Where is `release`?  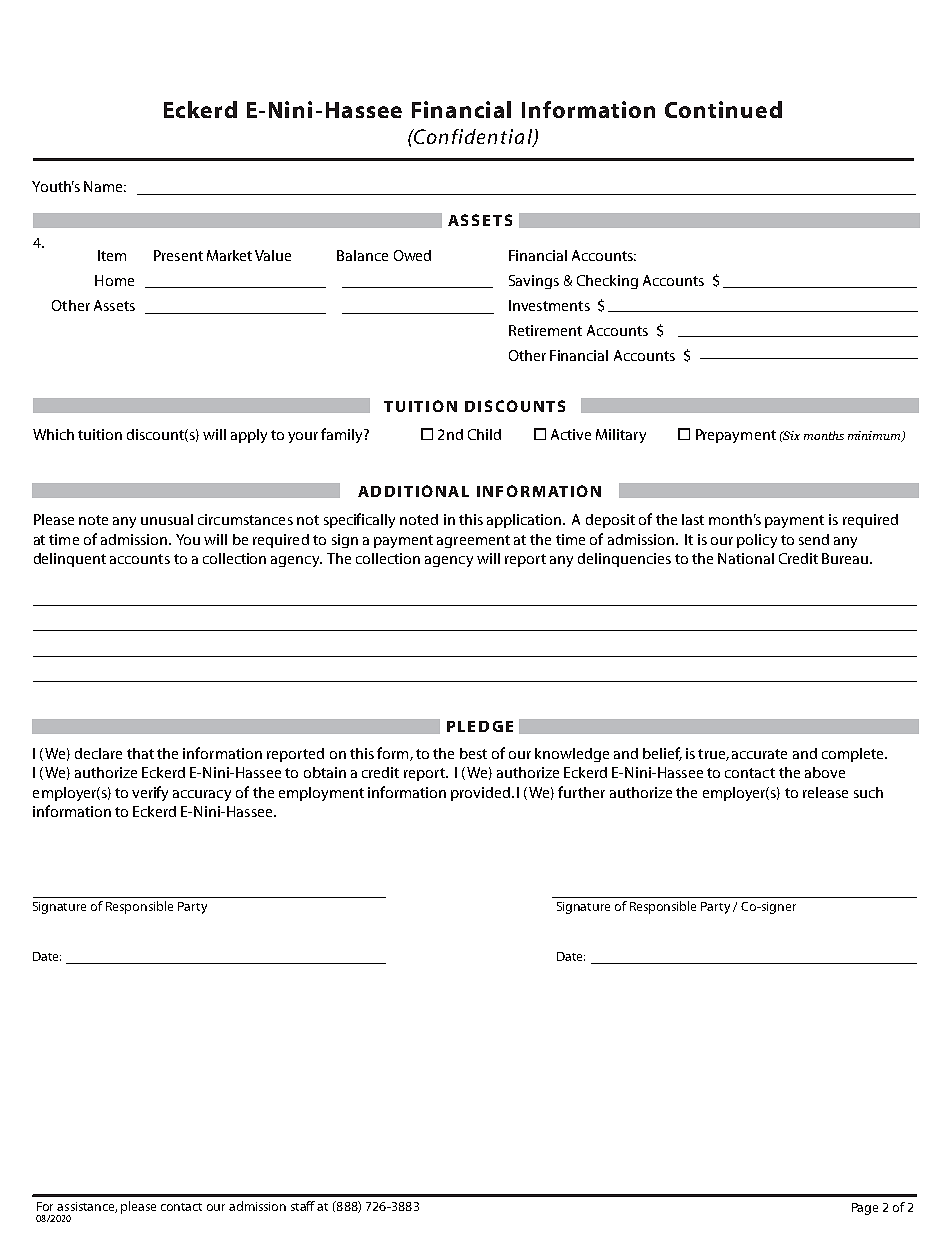 release is located at coordinates (825, 792).
